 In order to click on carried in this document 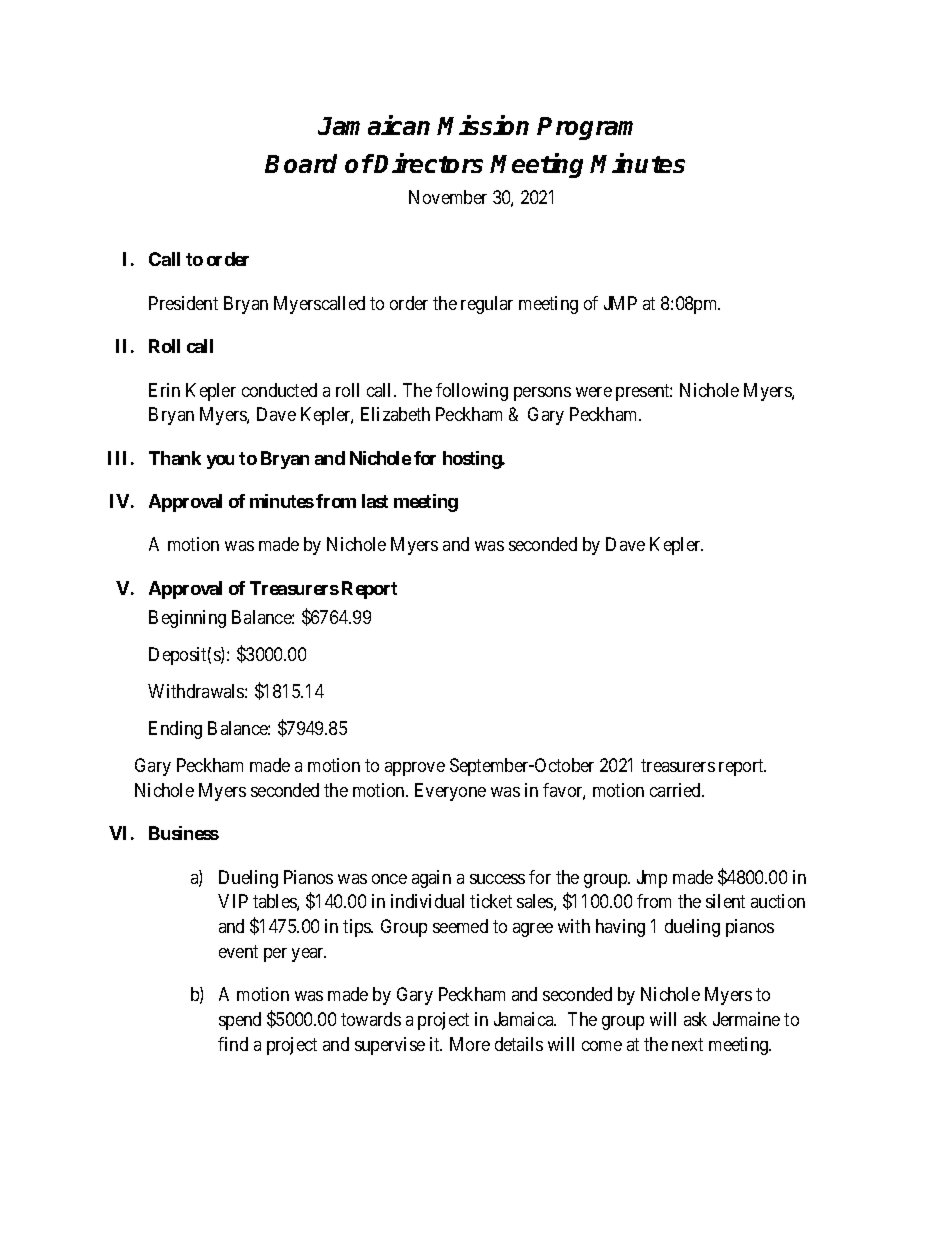, I will do `click(677, 790)`.
